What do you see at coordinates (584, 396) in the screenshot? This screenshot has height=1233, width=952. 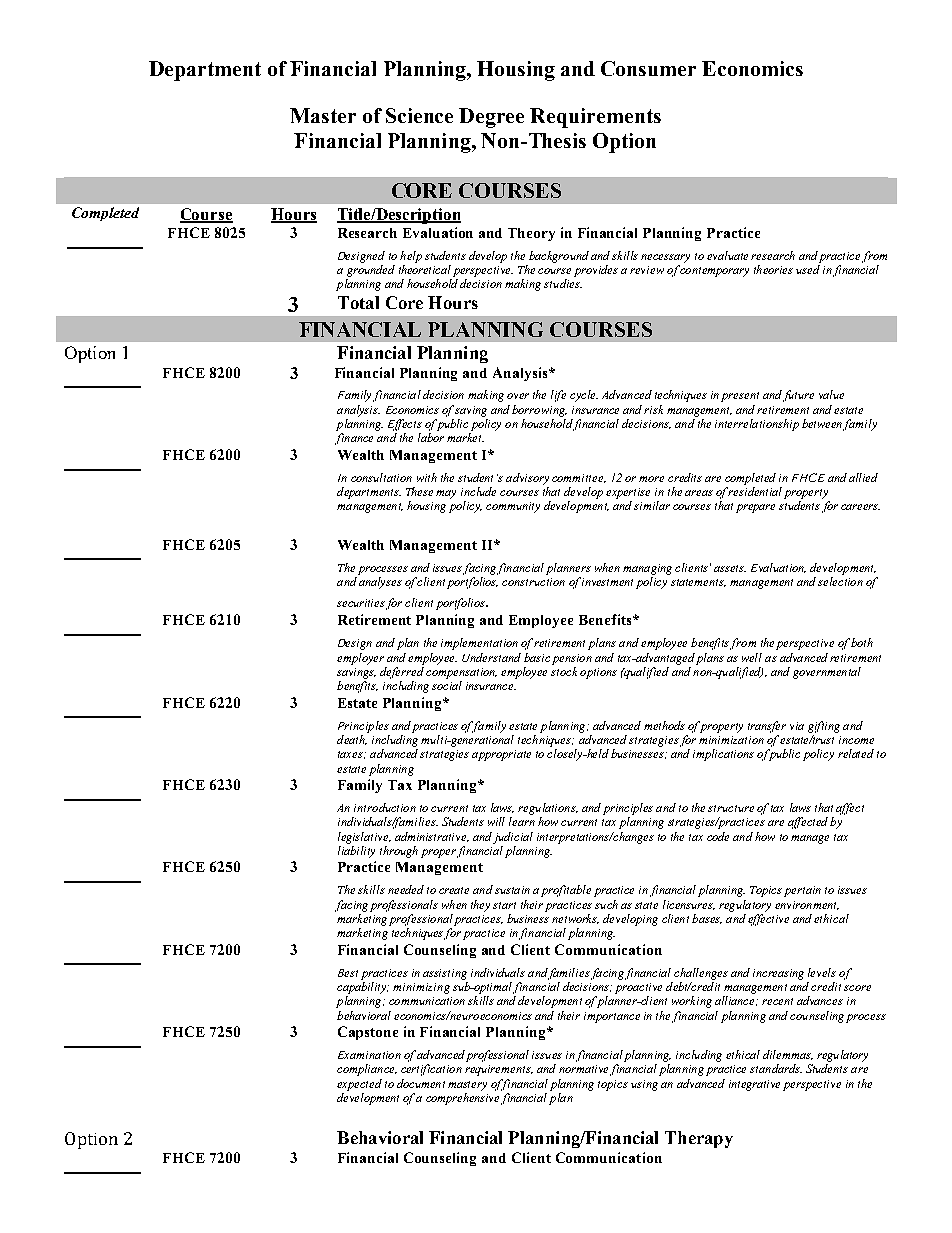 I see `cycle` at bounding box center [584, 396].
